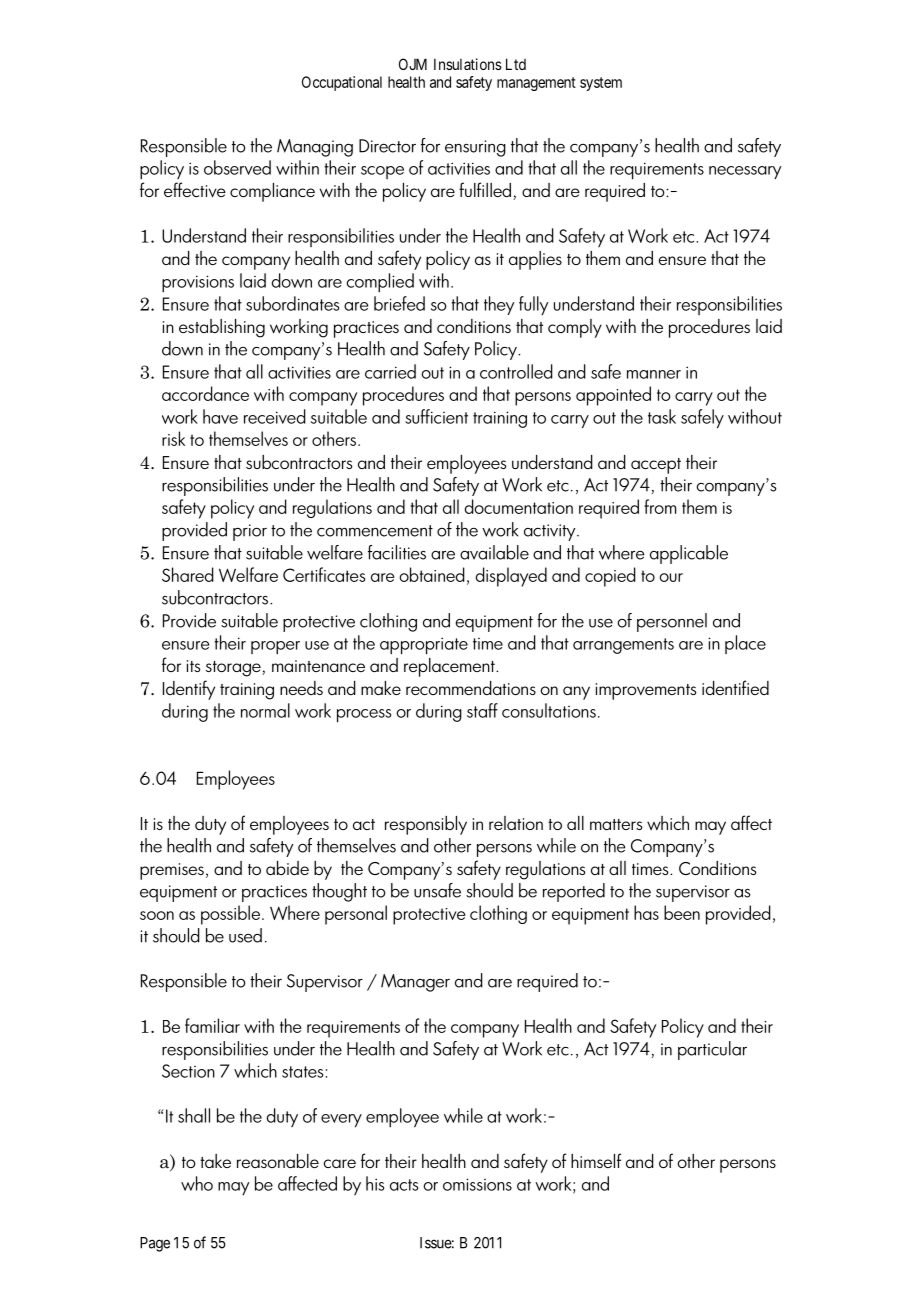 The height and width of the screenshot is (1308, 924). I want to click on himself, so click(596, 1160).
